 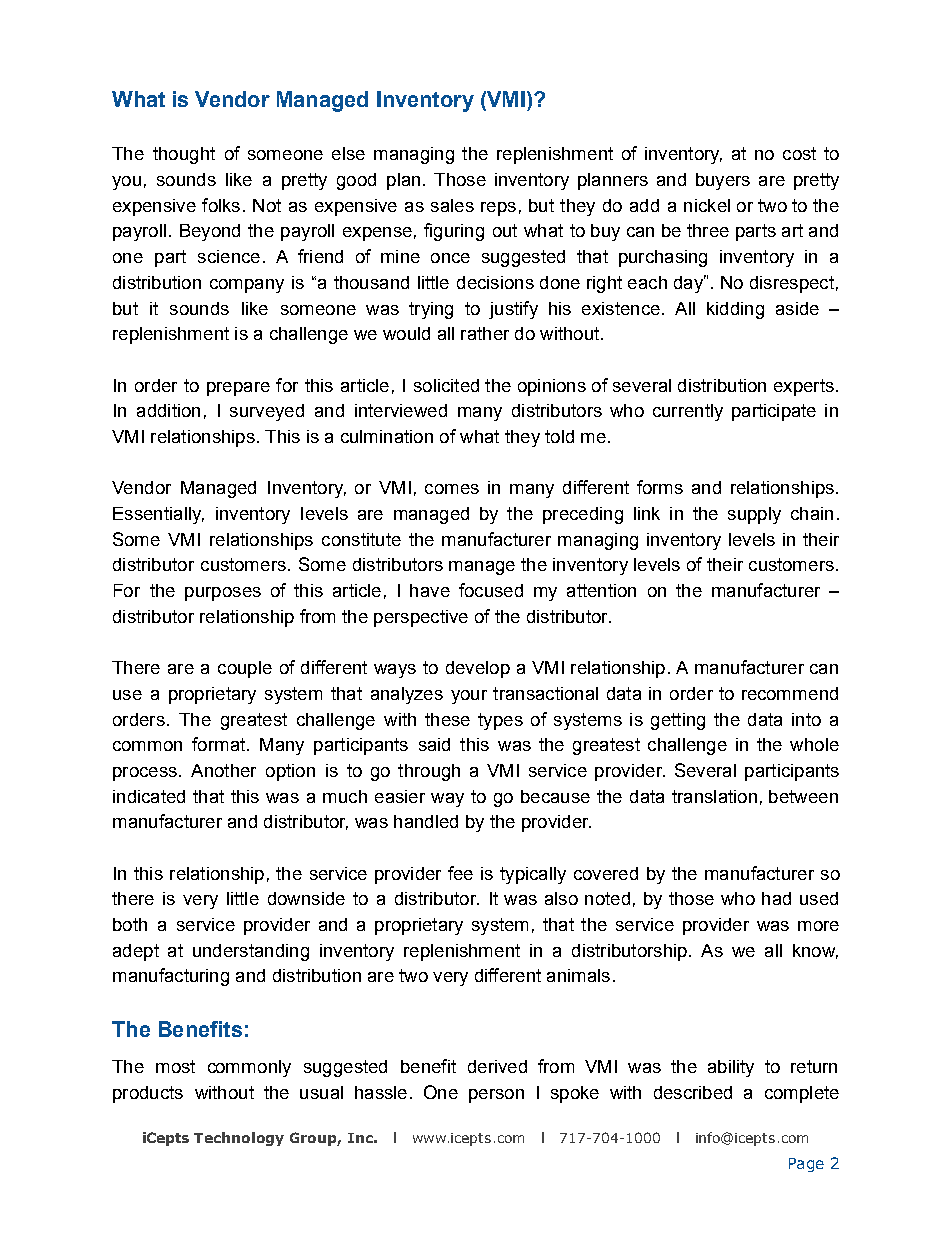 What do you see at coordinates (239, 1139) in the screenshot?
I see `Technology` at bounding box center [239, 1139].
